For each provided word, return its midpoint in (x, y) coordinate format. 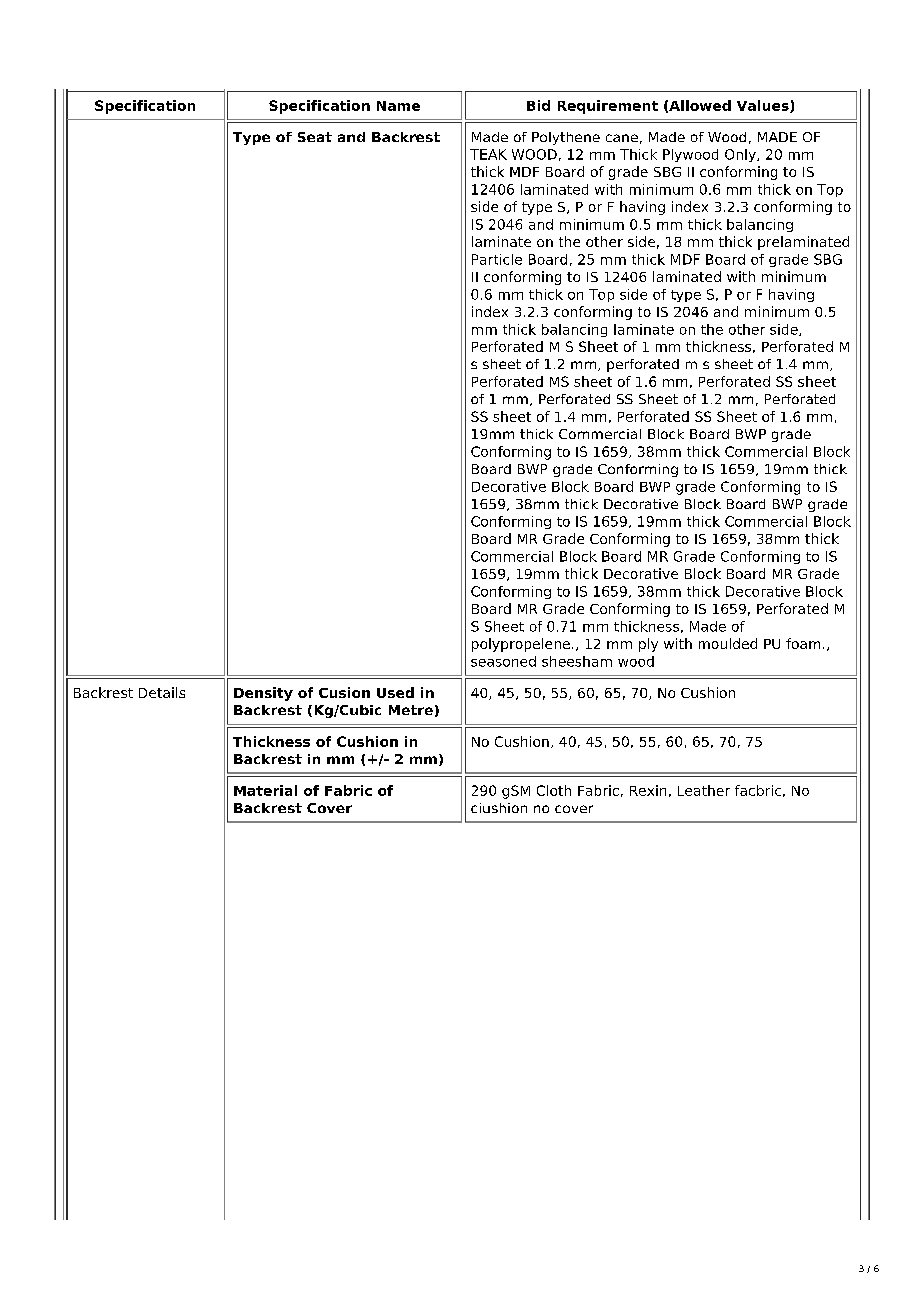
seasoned (503, 661)
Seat (315, 137)
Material (265, 790)
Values (764, 106)
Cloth (554, 790)
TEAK (488, 154)
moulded (728, 643)
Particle (497, 259)
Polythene (566, 138)
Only (741, 155)
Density (263, 694)
